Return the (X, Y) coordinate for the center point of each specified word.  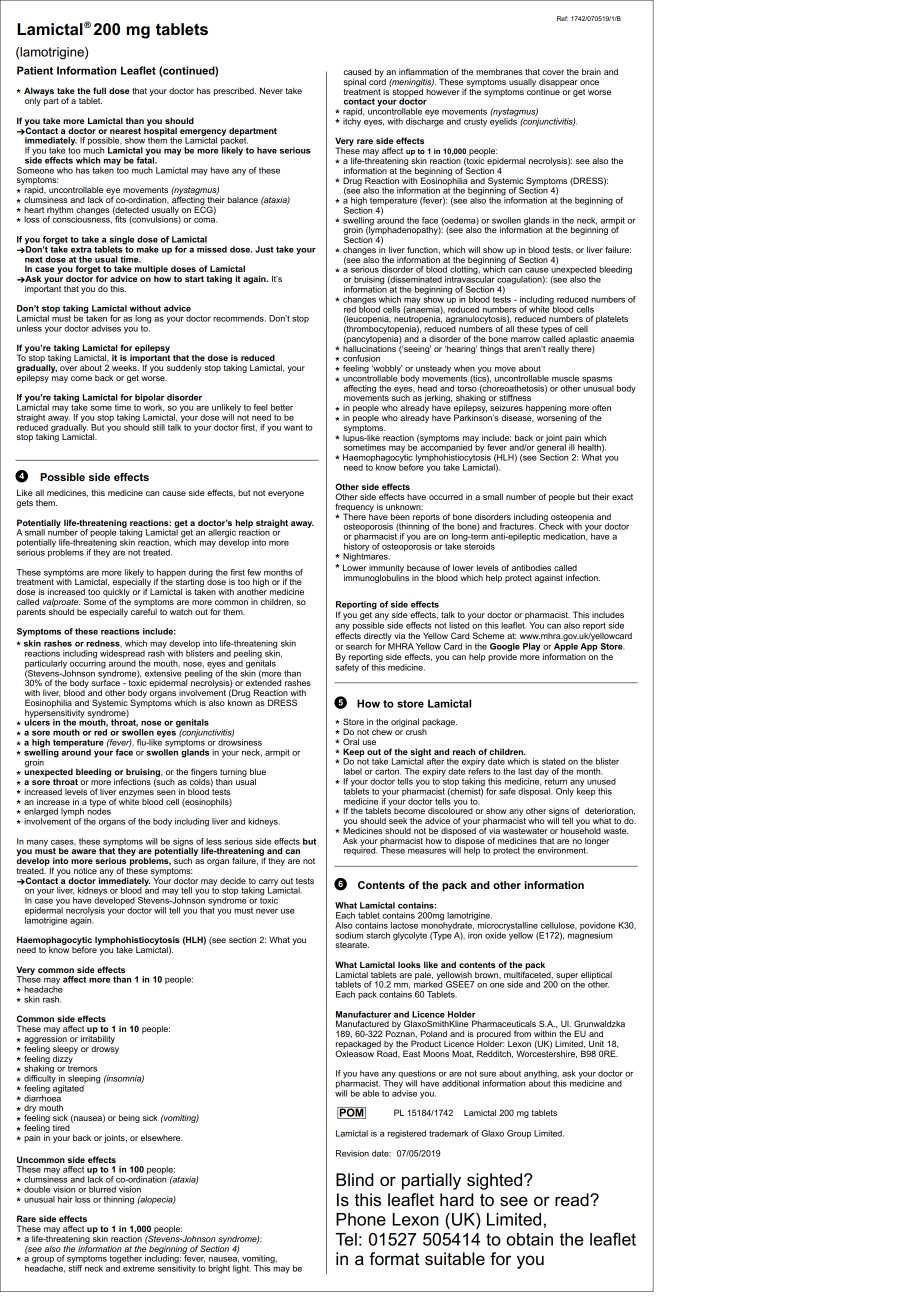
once (589, 82)
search (359, 646)
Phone (361, 1219)
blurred (102, 1189)
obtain (529, 1239)
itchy (352, 122)
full (99, 90)
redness (104, 643)
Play (532, 647)
